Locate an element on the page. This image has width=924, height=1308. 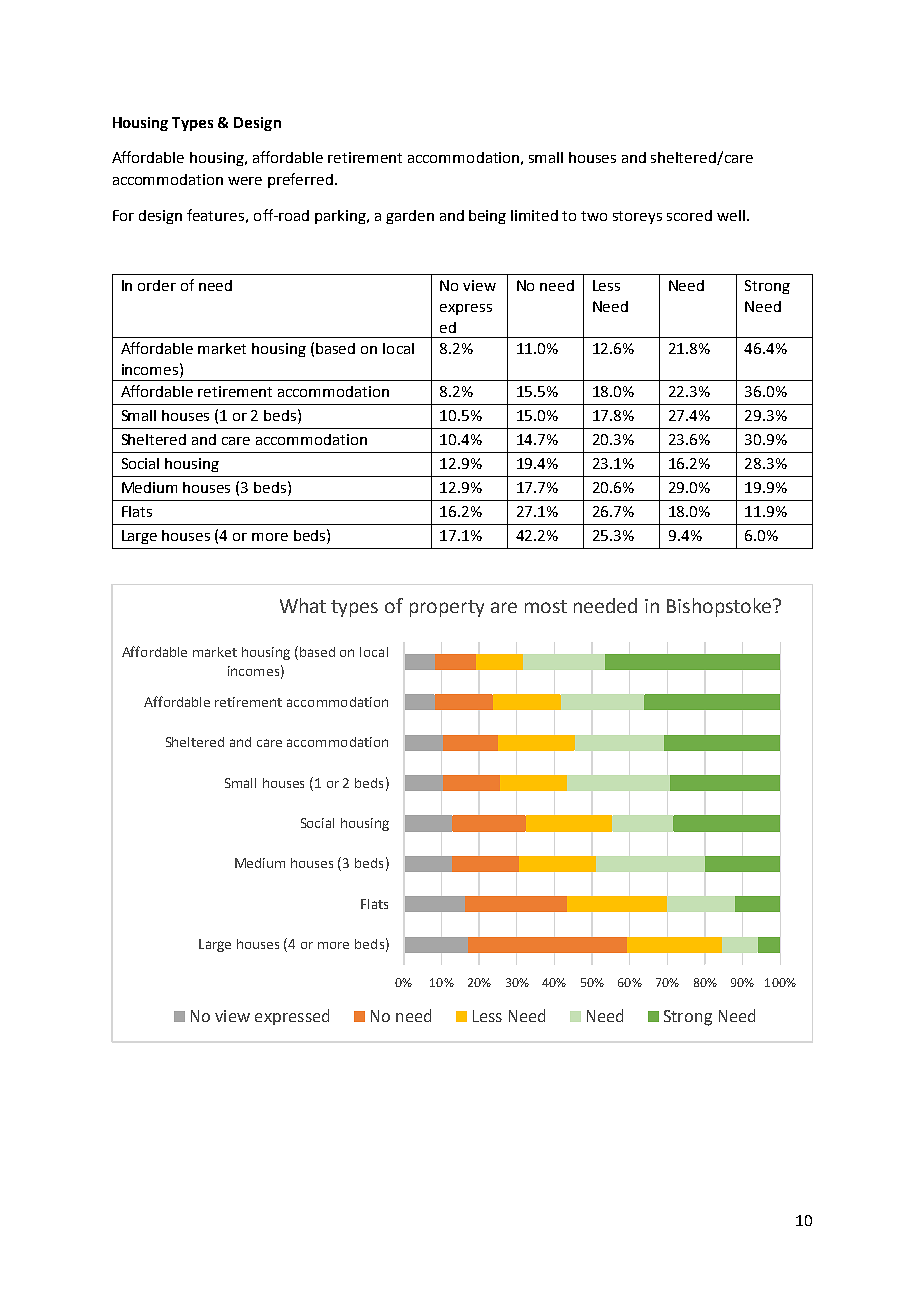
preferred is located at coordinates (300, 180).
